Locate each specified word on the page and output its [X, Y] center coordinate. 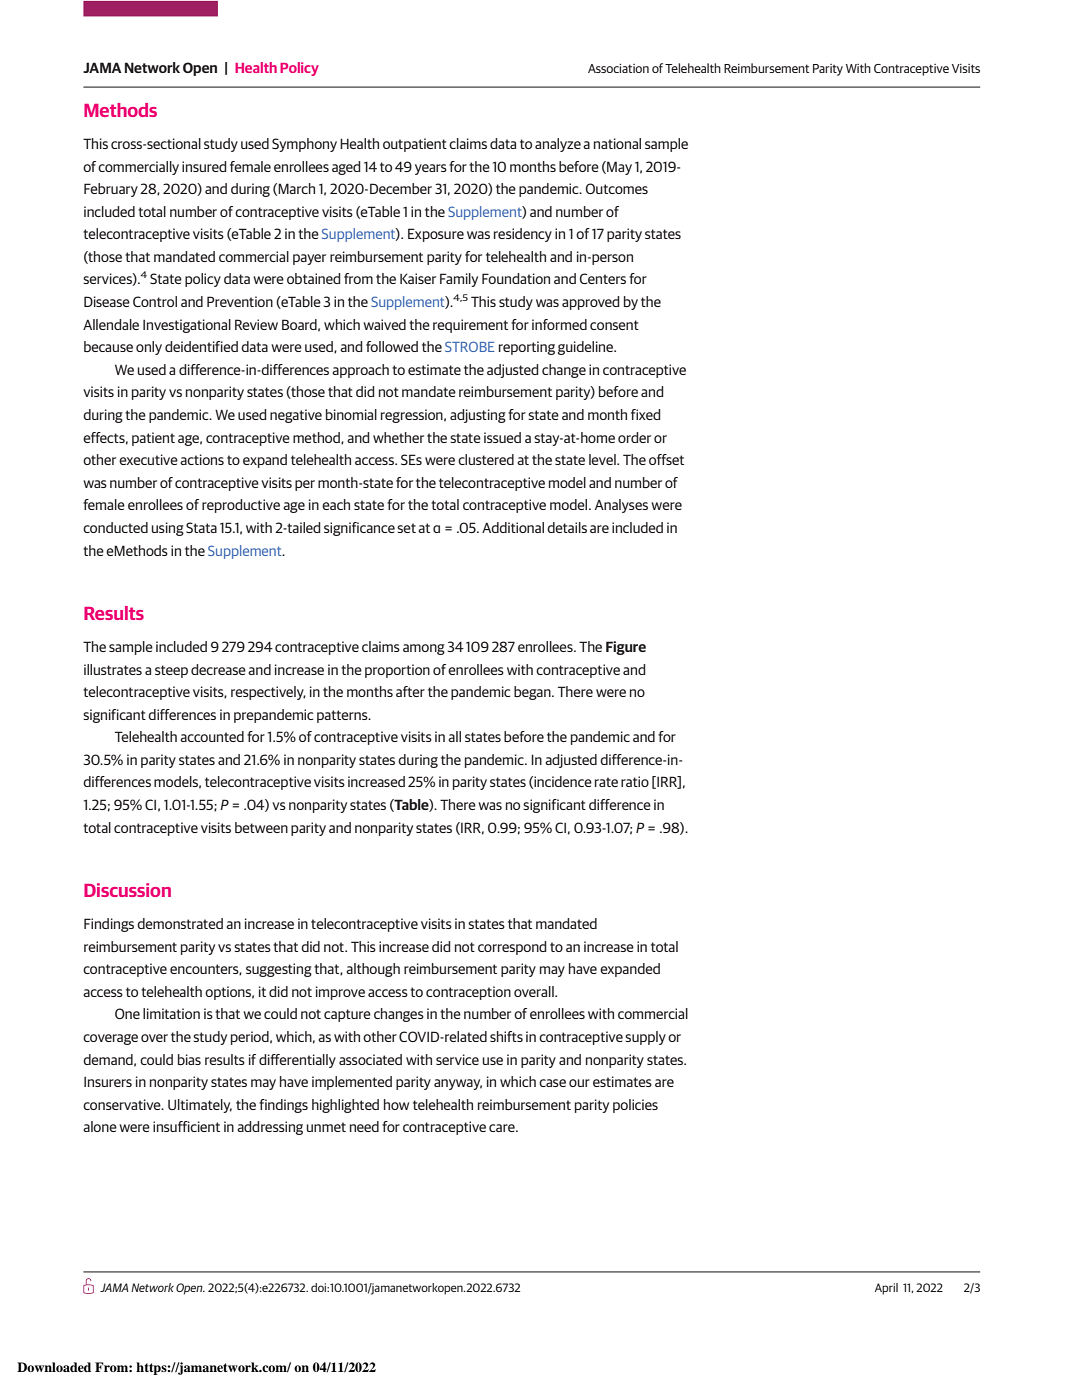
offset [666, 459]
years [431, 169]
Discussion [127, 890]
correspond [512, 948]
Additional [513, 527]
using [167, 529]
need [364, 1126]
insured [204, 166]
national [617, 143]
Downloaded [54, 1367]
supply [645, 1038]
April [886, 1289]
